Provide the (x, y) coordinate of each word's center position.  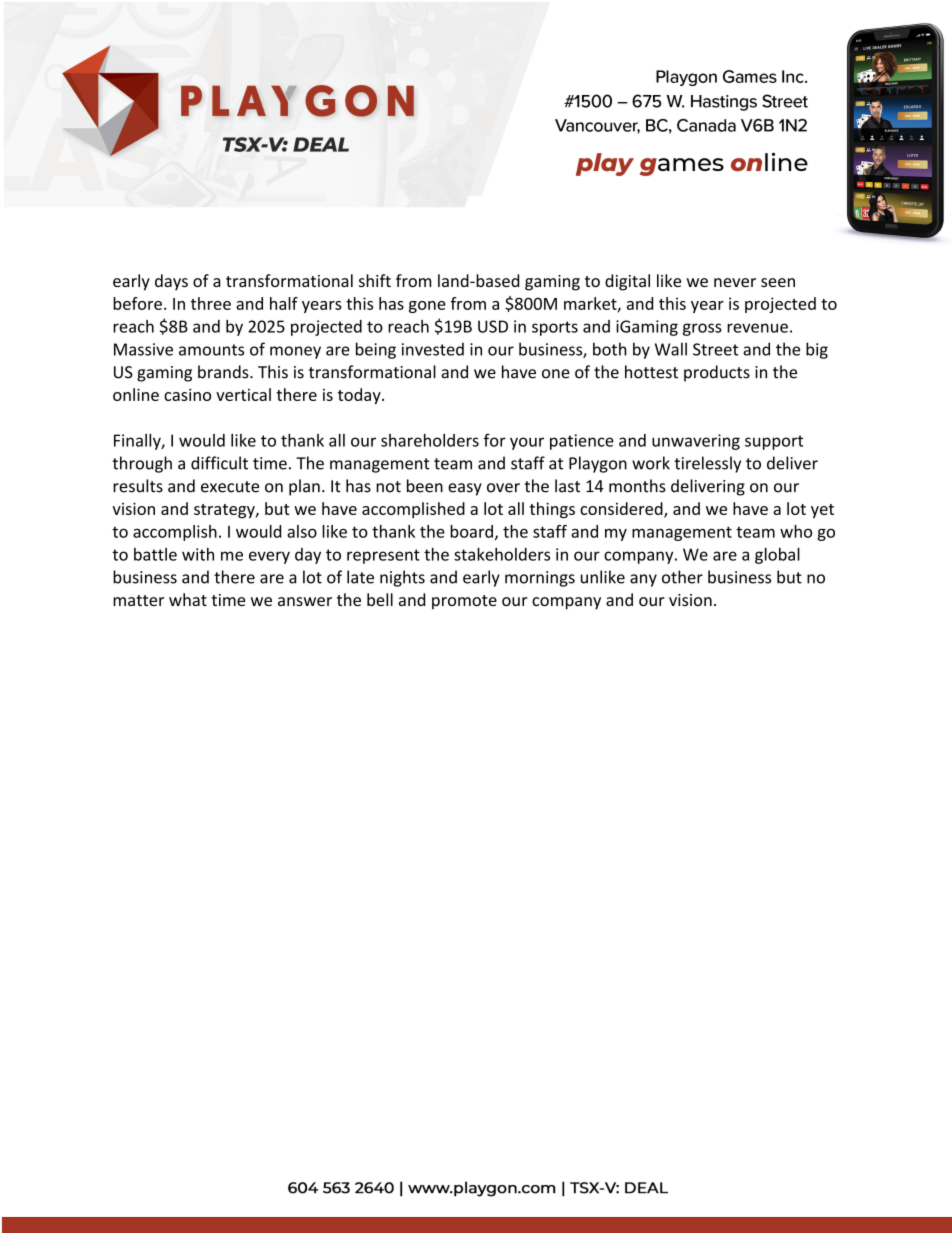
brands (224, 372)
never (735, 282)
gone (427, 307)
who (796, 531)
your (527, 443)
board (471, 531)
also (302, 531)
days (171, 282)
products (717, 373)
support (774, 442)
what (188, 599)
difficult (219, 463)
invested (433, 349)
